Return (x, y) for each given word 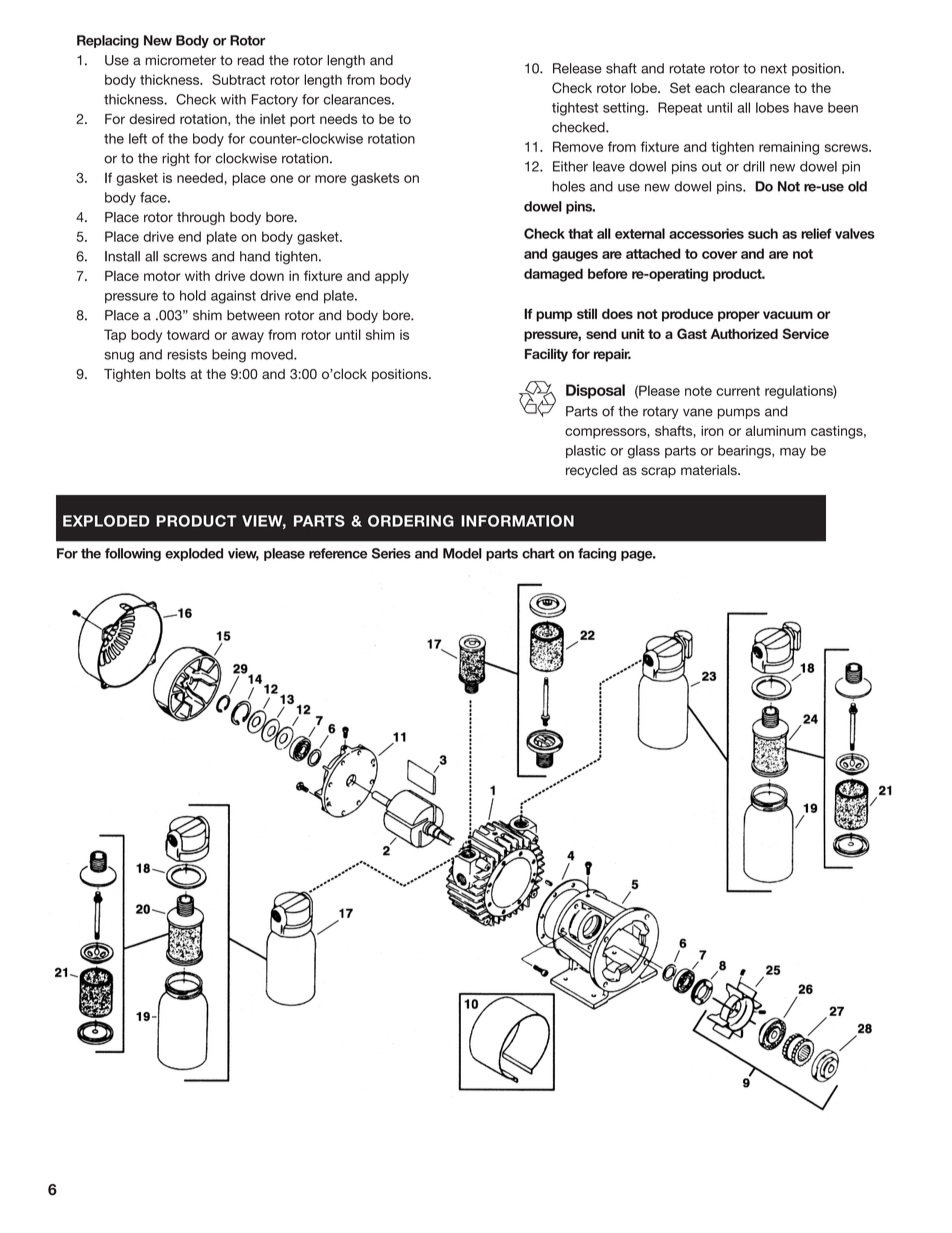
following (133, 554)
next (774, 69)
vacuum (788, 315)
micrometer (180, 60)
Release (577, 68)
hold (193, 295)
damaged (553, 275)
